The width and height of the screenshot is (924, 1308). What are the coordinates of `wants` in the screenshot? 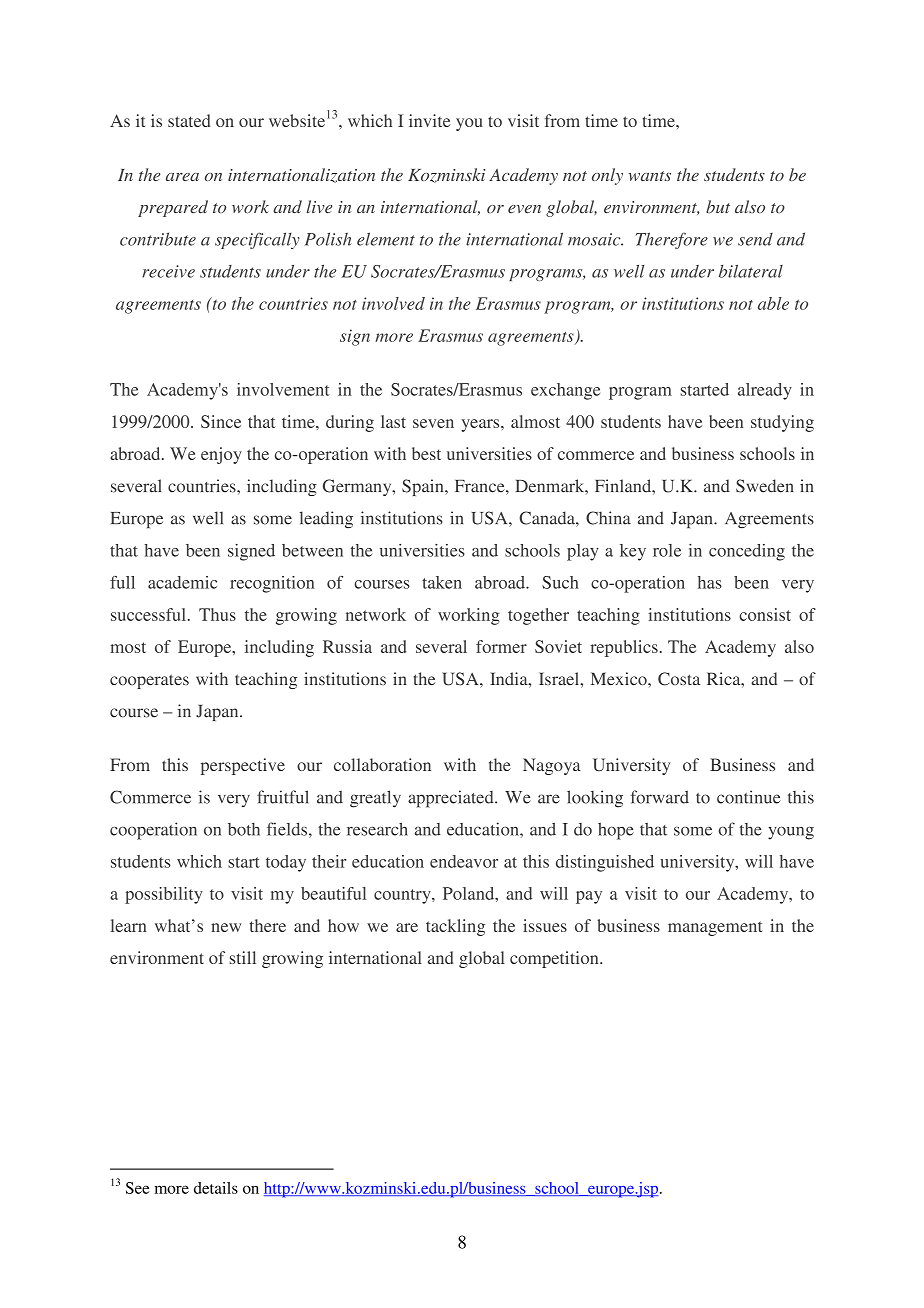 It's located at (650, 176).
